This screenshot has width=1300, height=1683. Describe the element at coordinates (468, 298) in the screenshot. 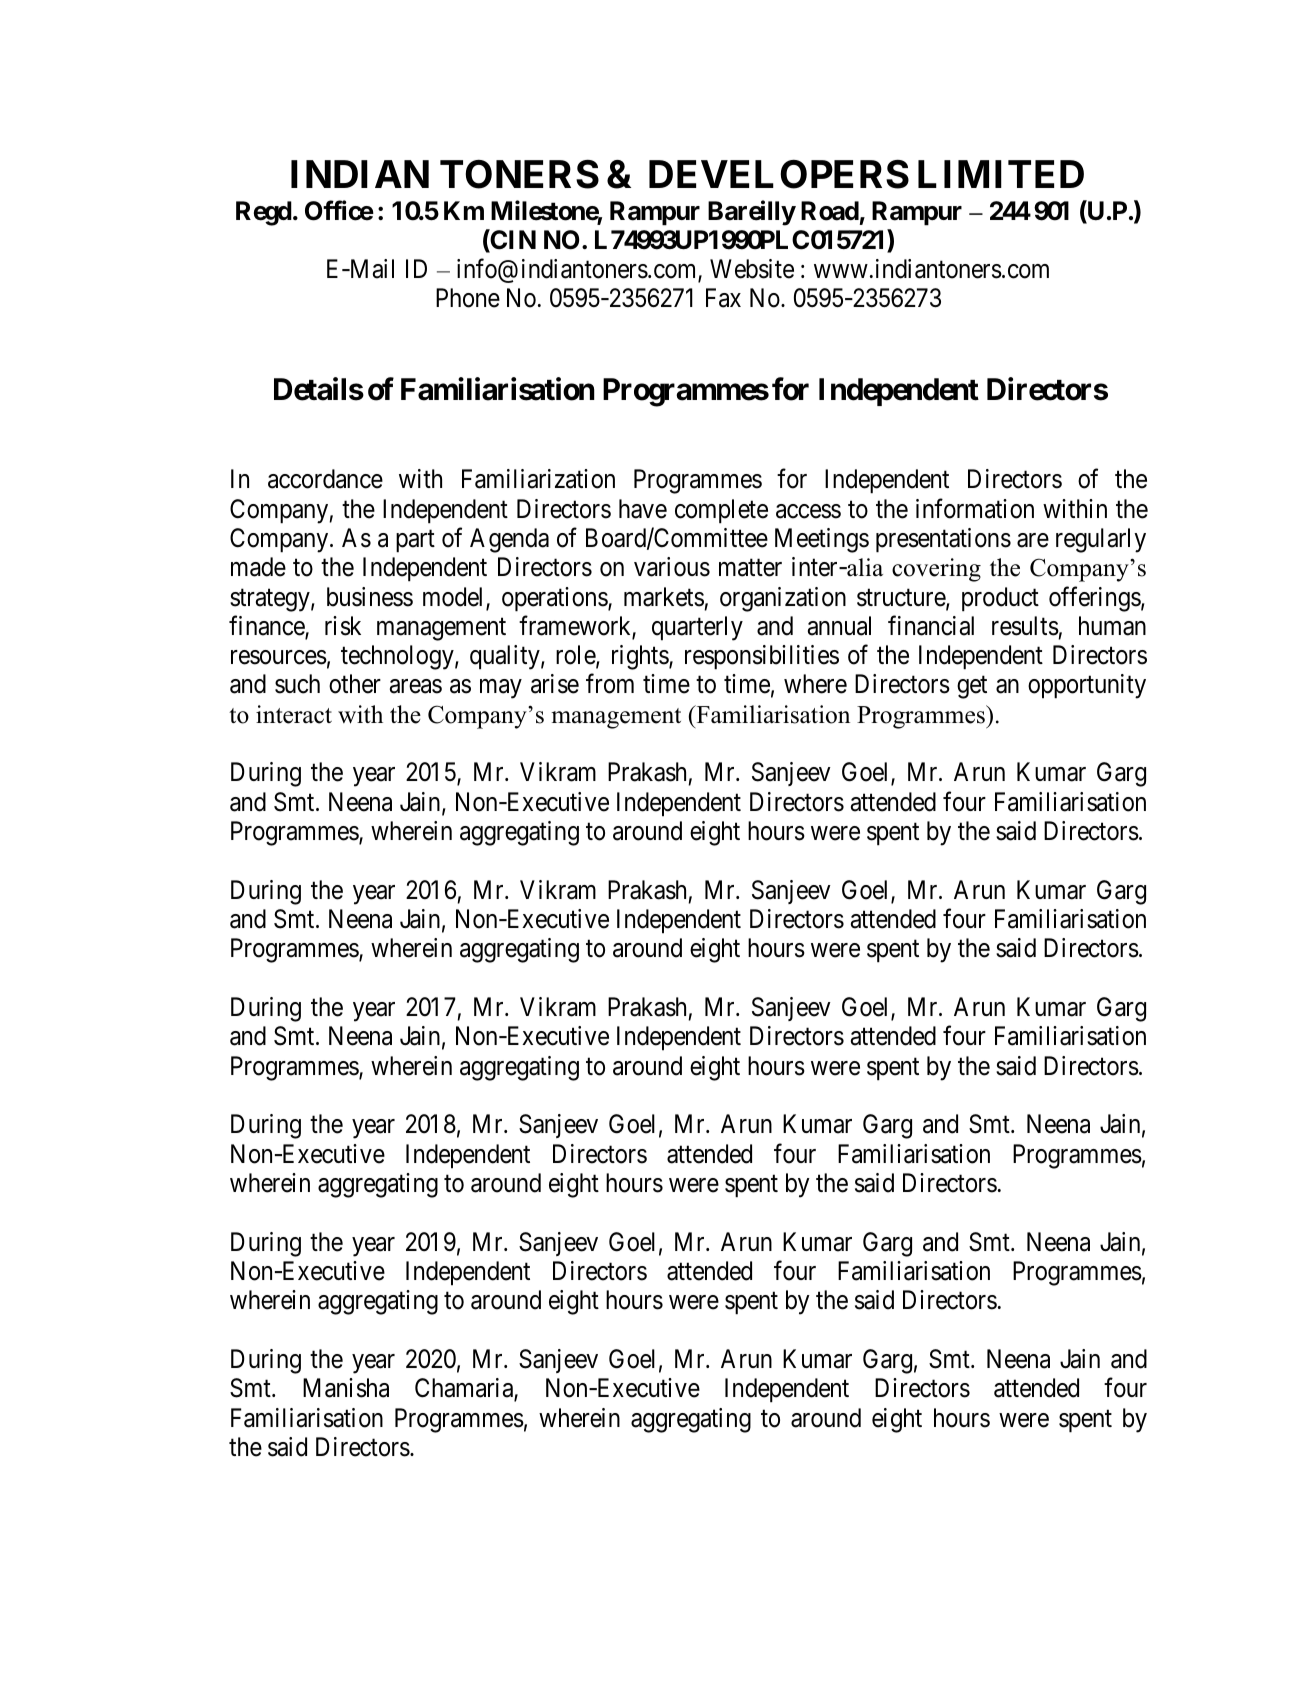

I see `Phone` at that location.
